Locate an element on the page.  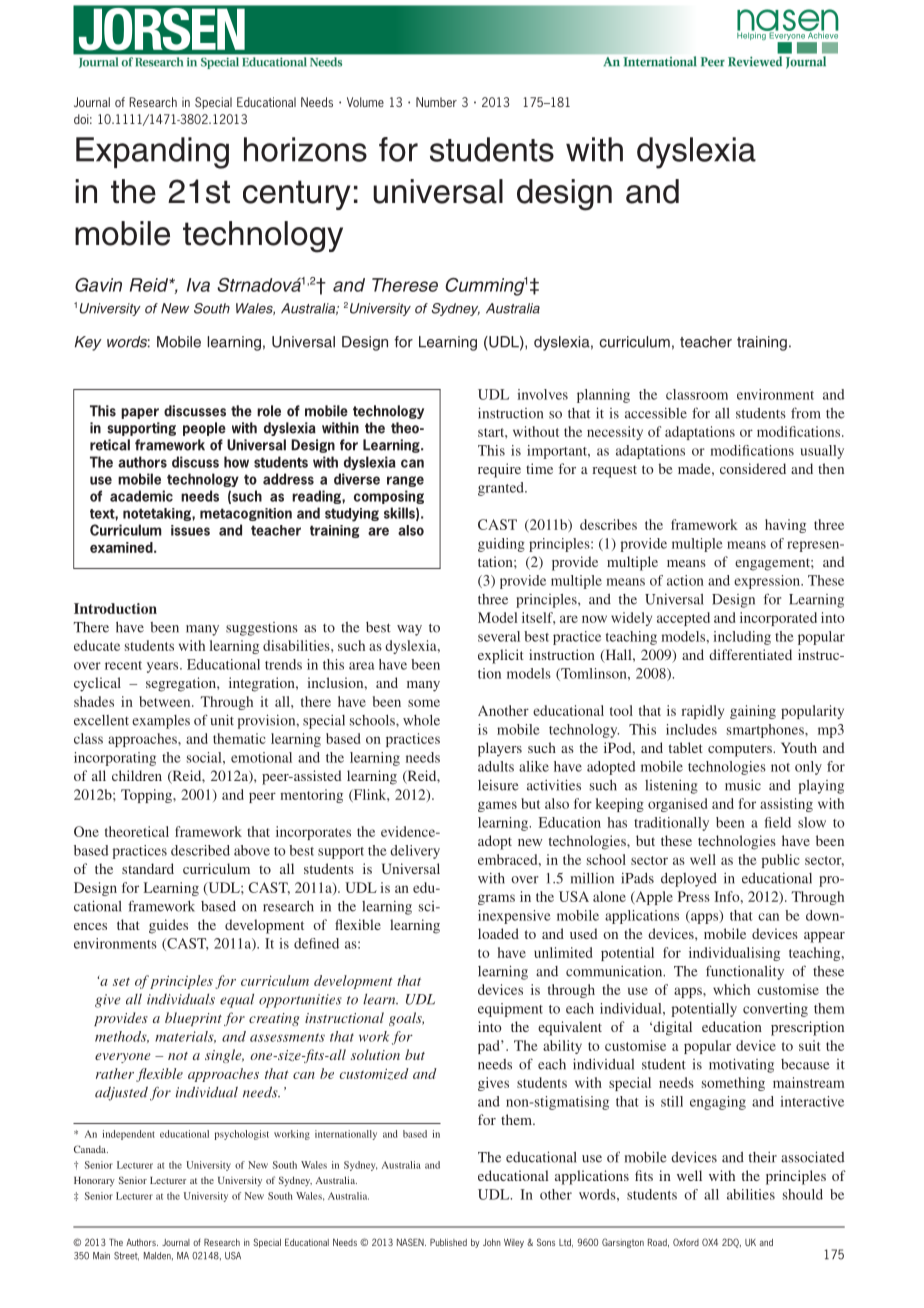
differentiated is located at coordinates (750, 654).
